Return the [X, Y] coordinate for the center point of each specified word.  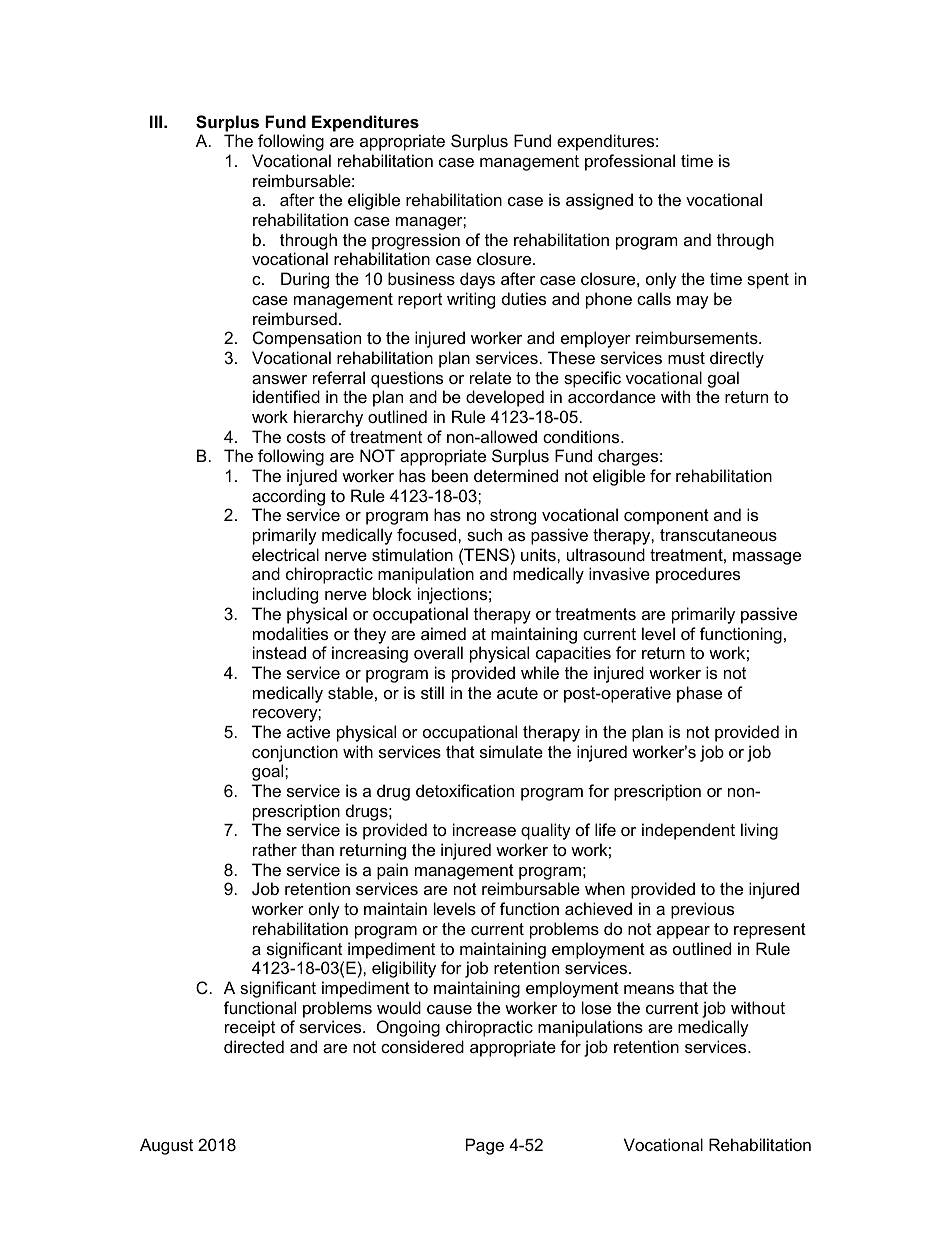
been [450, 475]
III [157, 121]
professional [630, 162]
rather [275, 849]
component [666, 517]
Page [485, 1146]
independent [688, 831]
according [288, 497]
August [166, 1146]
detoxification [465, 790]
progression [416, 241]
